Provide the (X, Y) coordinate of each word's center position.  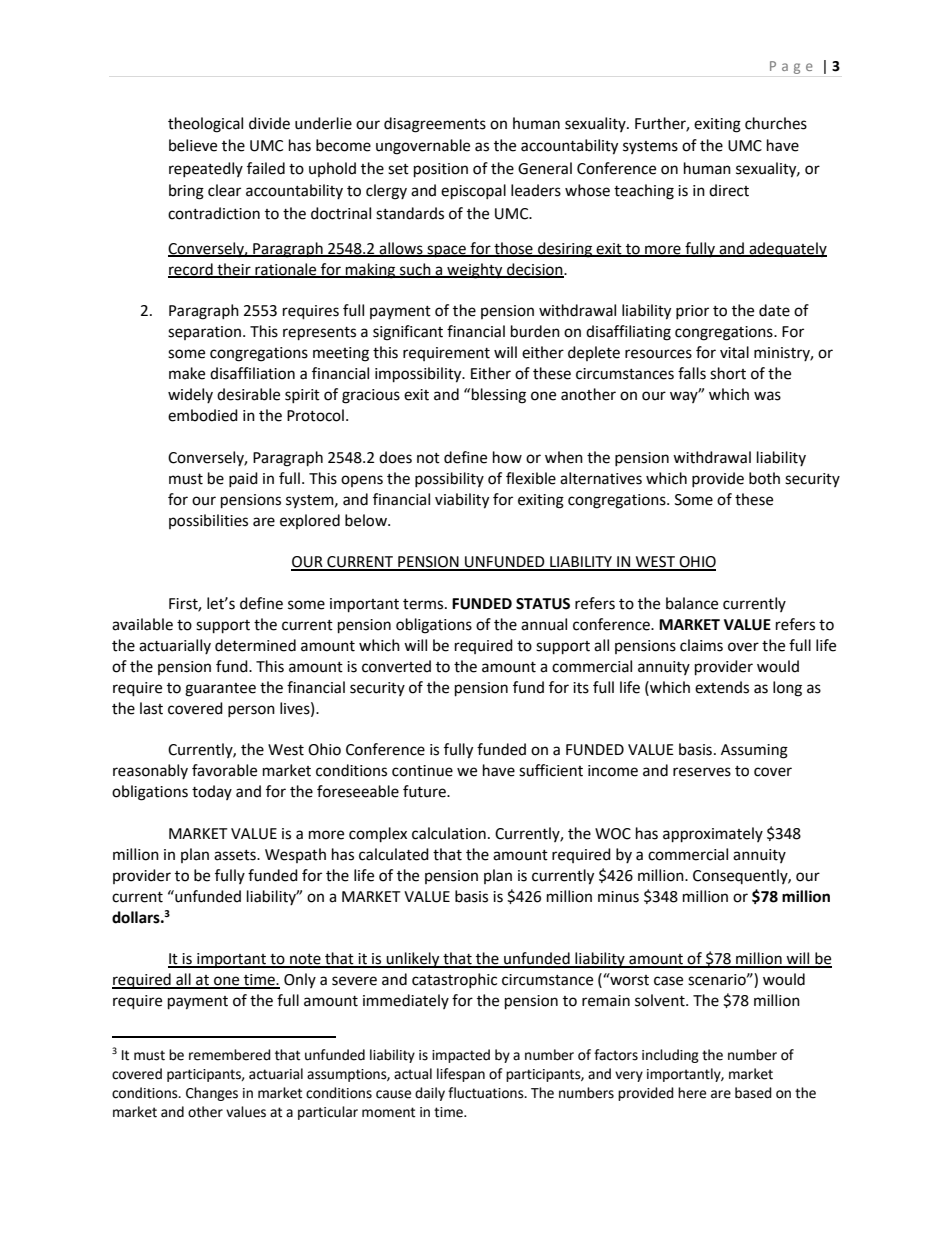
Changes (212, 1094)
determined (255, 645)
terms (424, 604)
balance (692, 603)
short (728, 373)
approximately (713, 835)
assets (236, 855)
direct (729, 190)
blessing (499, 396)
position (441, 170)
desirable (248, 394)
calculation (449, 833)
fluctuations (487, 1093)
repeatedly (206, 169)
